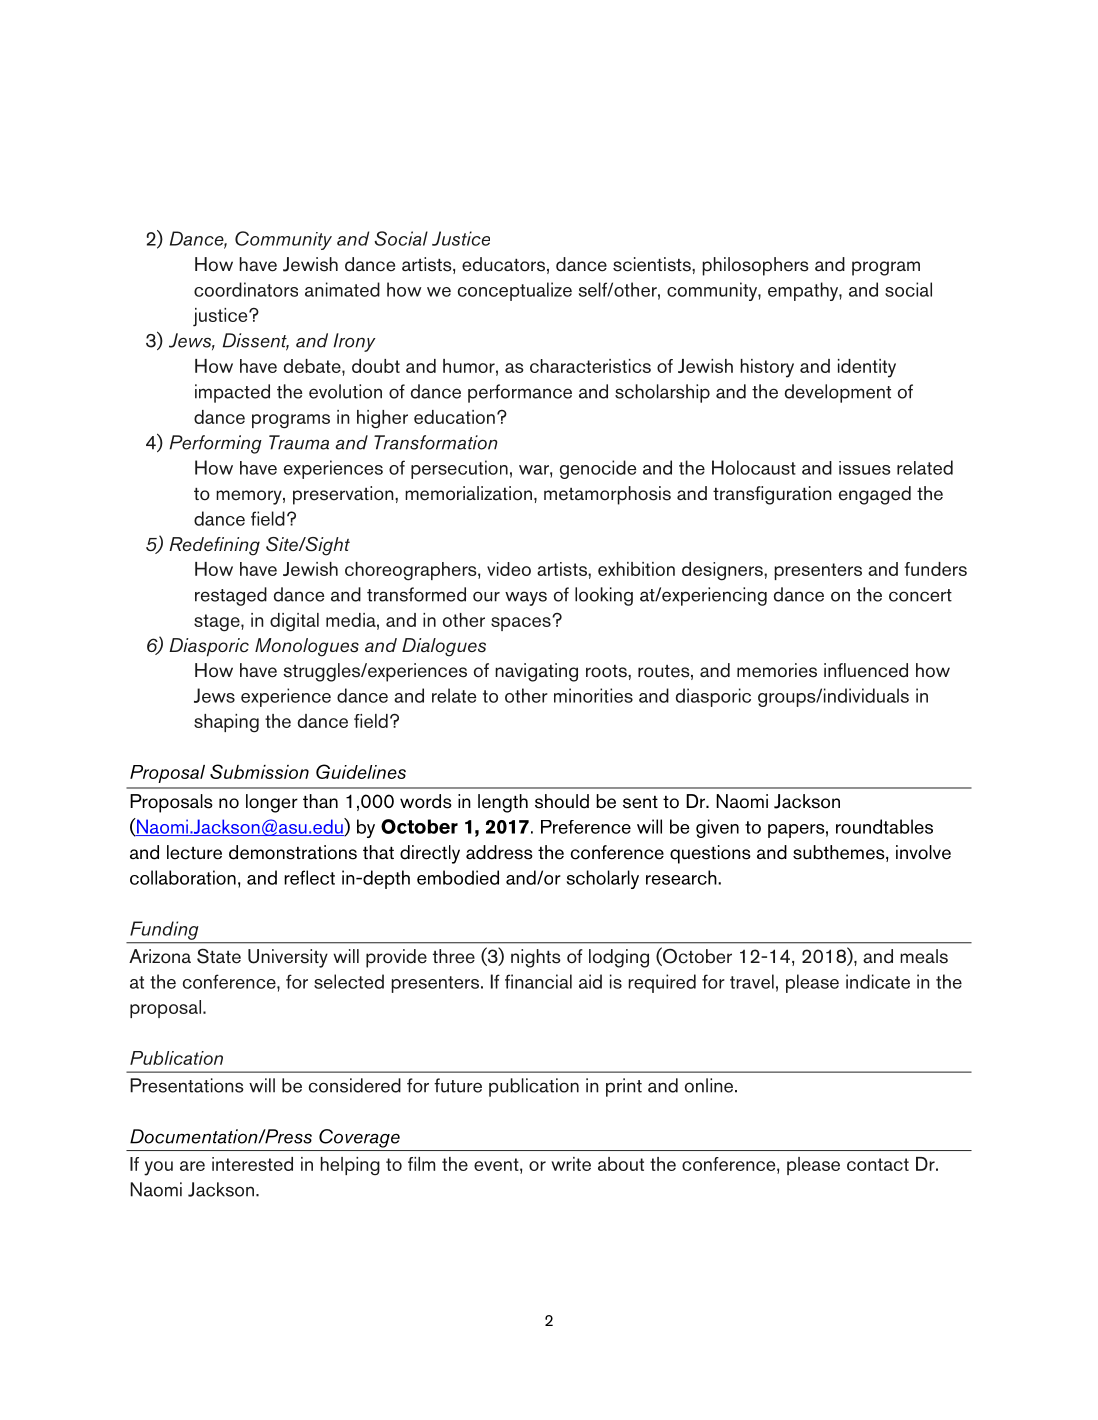 The width and height of the screenshot is (1098, 1420). I want to click on philosophers, so click(755, 266).
